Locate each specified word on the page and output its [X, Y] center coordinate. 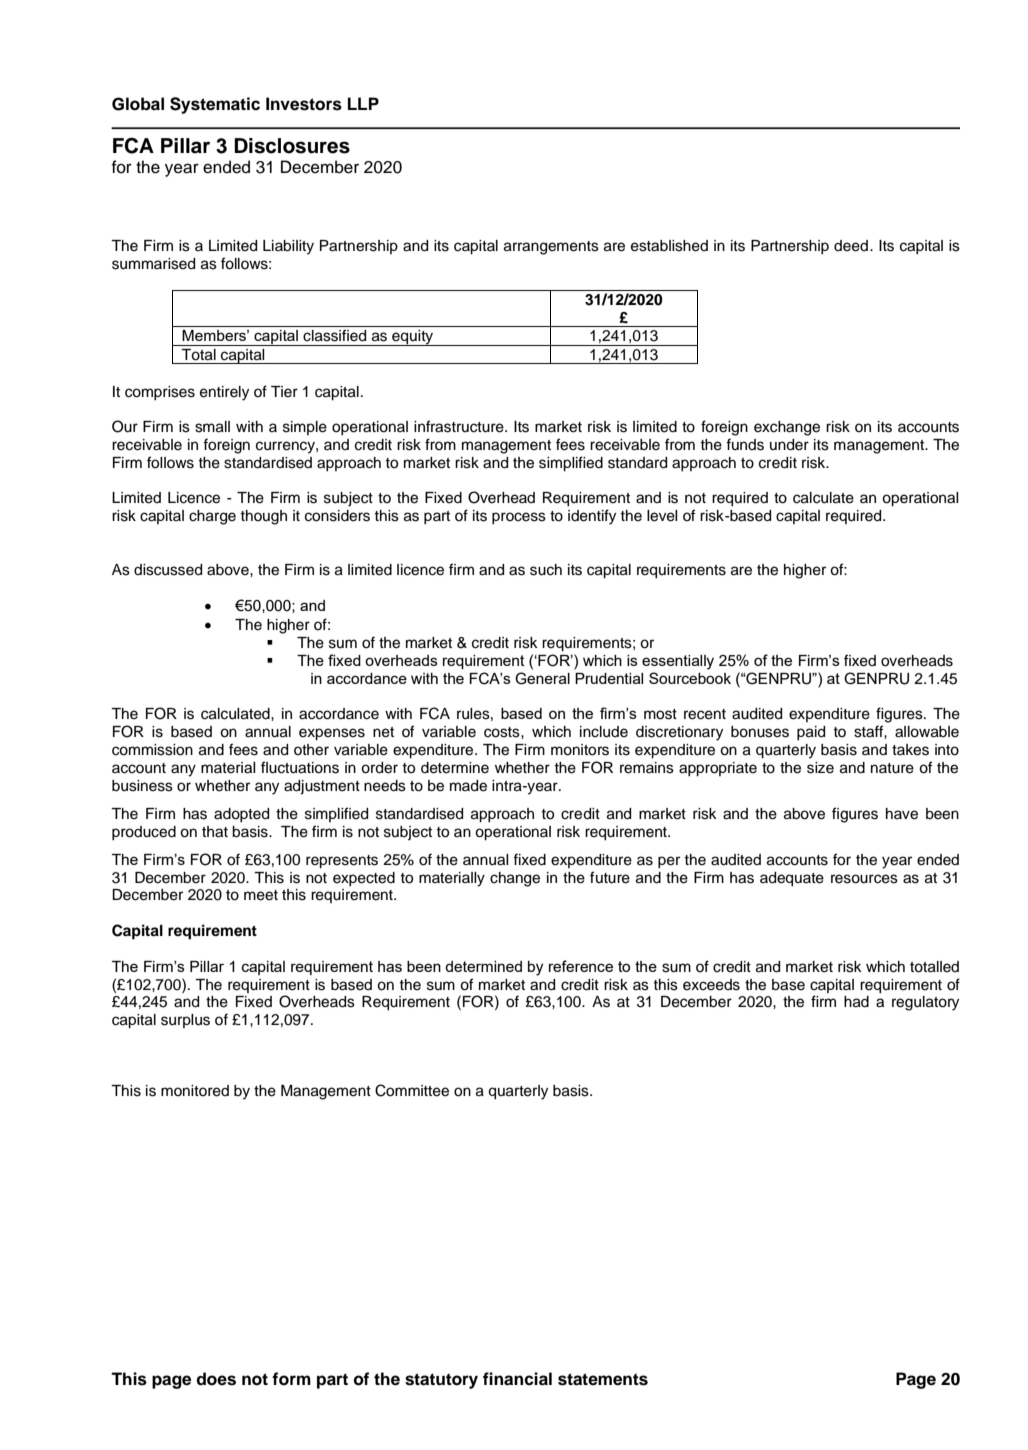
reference [581, 966]
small [212, 427]
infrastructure [460, 426]
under [789, 445]
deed [851, 246]
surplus [185, 1021]
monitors [580, 750]
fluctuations [300, 767]
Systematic [215, 105]
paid [811, 733]
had [856, 1002]
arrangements [551, 248]
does [216, 1379]
